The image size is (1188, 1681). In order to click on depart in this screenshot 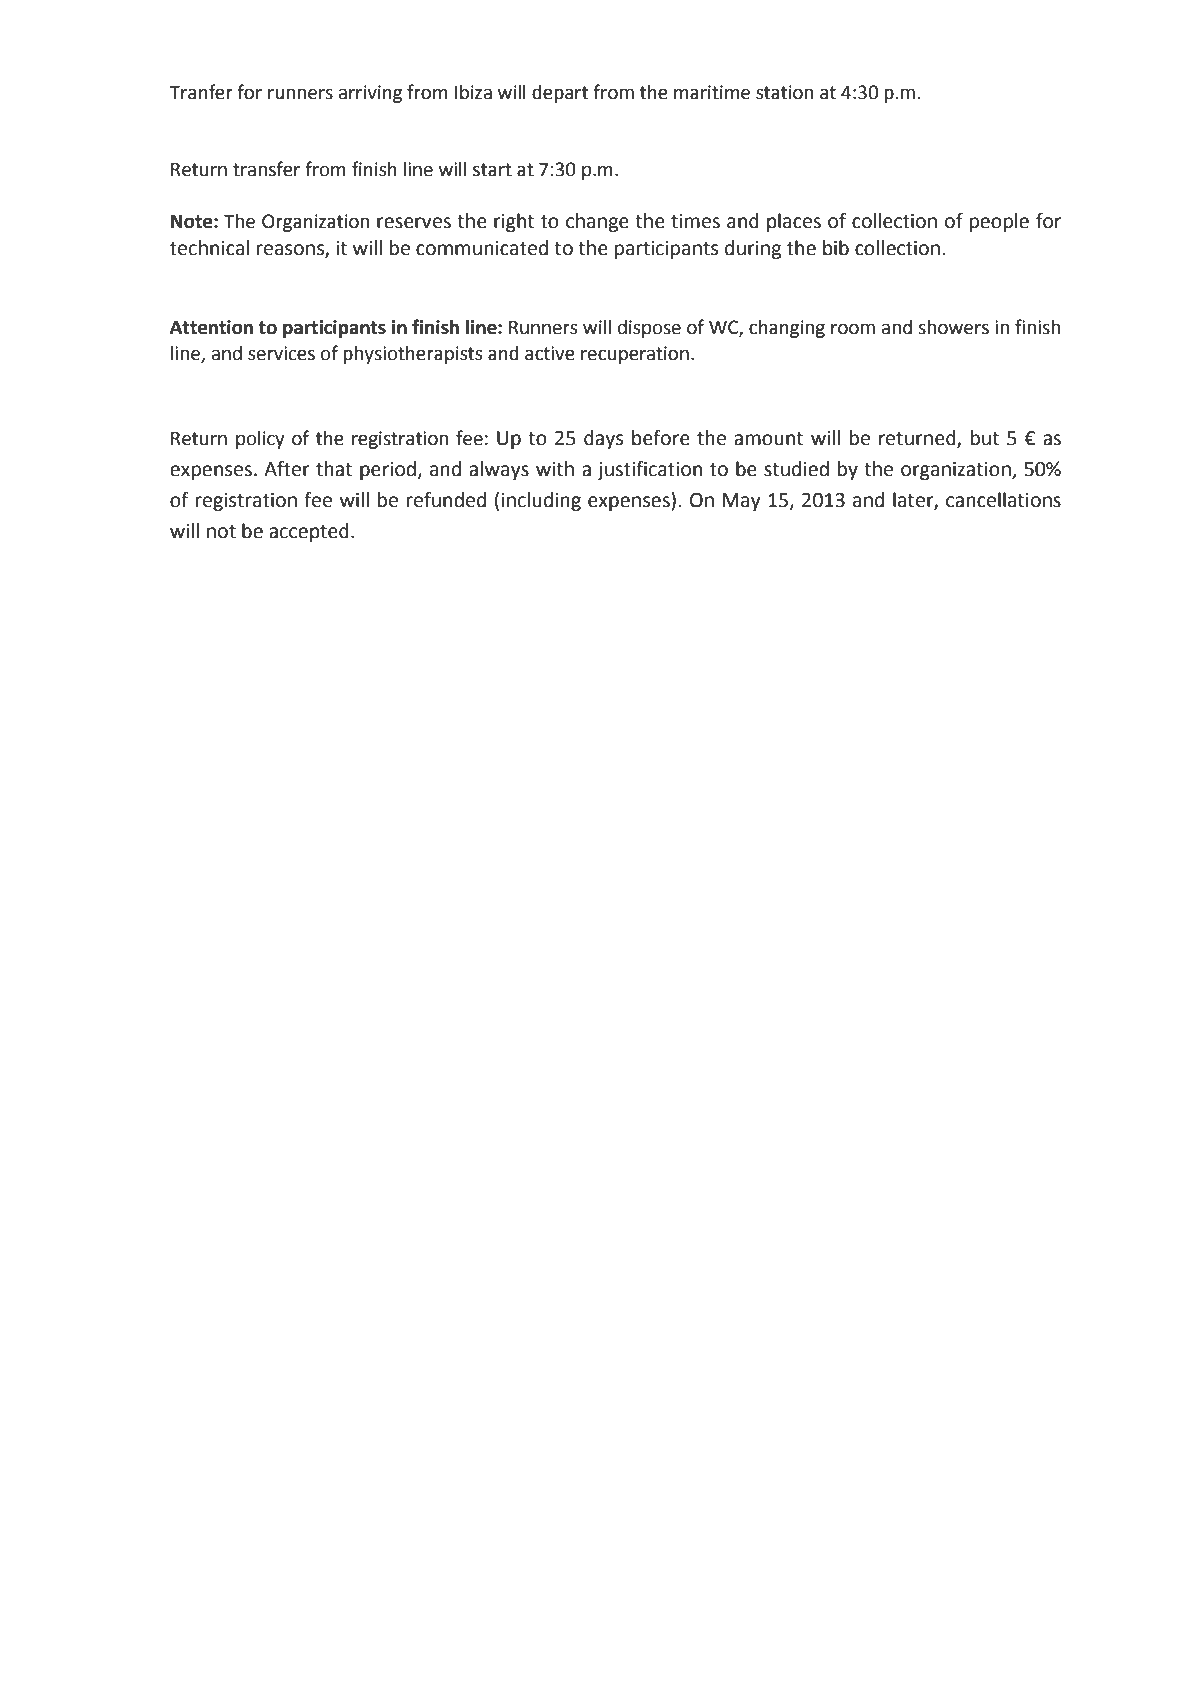, I will do `click(560, 94)`.
